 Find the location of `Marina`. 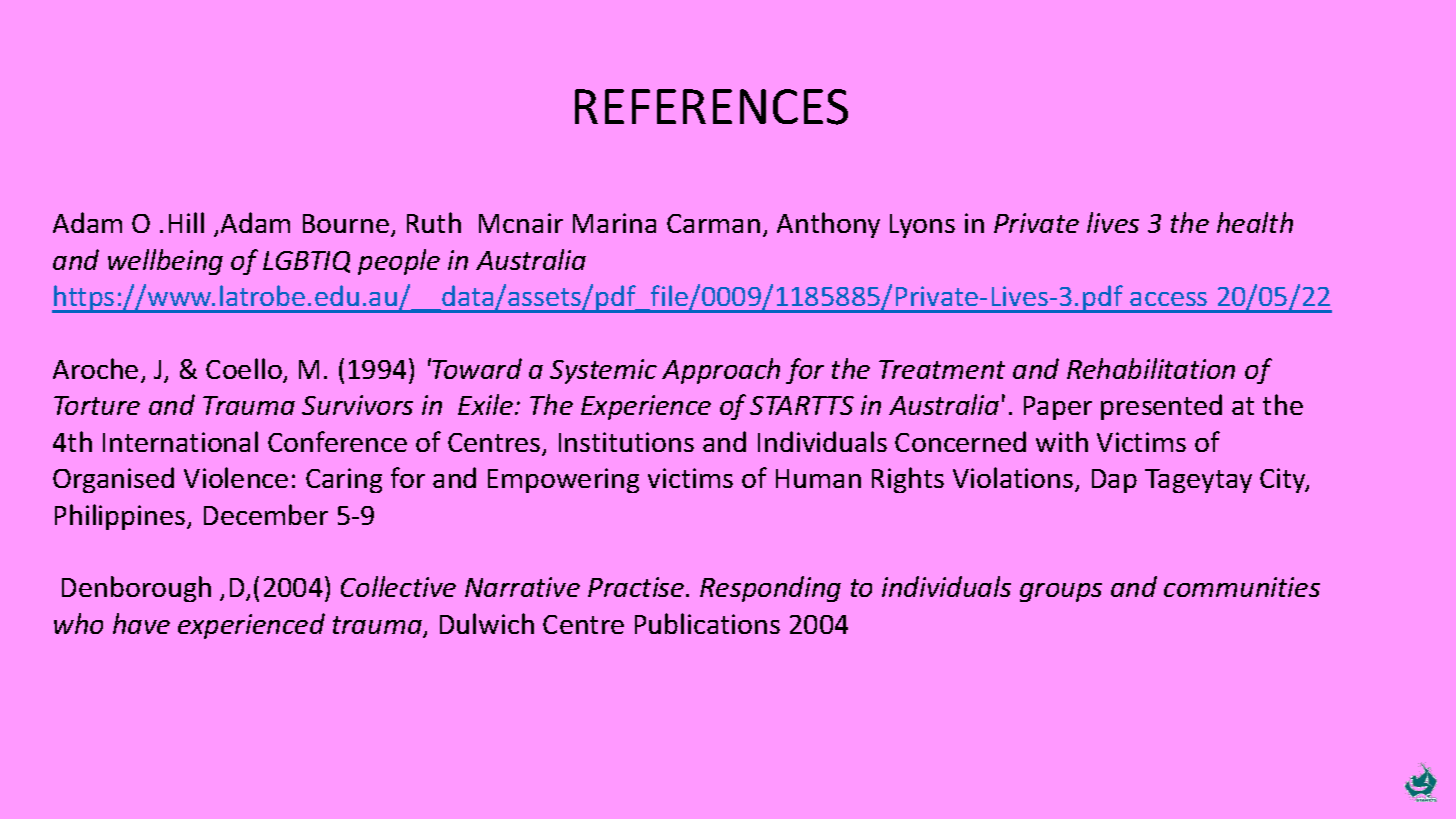

Marina is located at coordinates (614, 223).
